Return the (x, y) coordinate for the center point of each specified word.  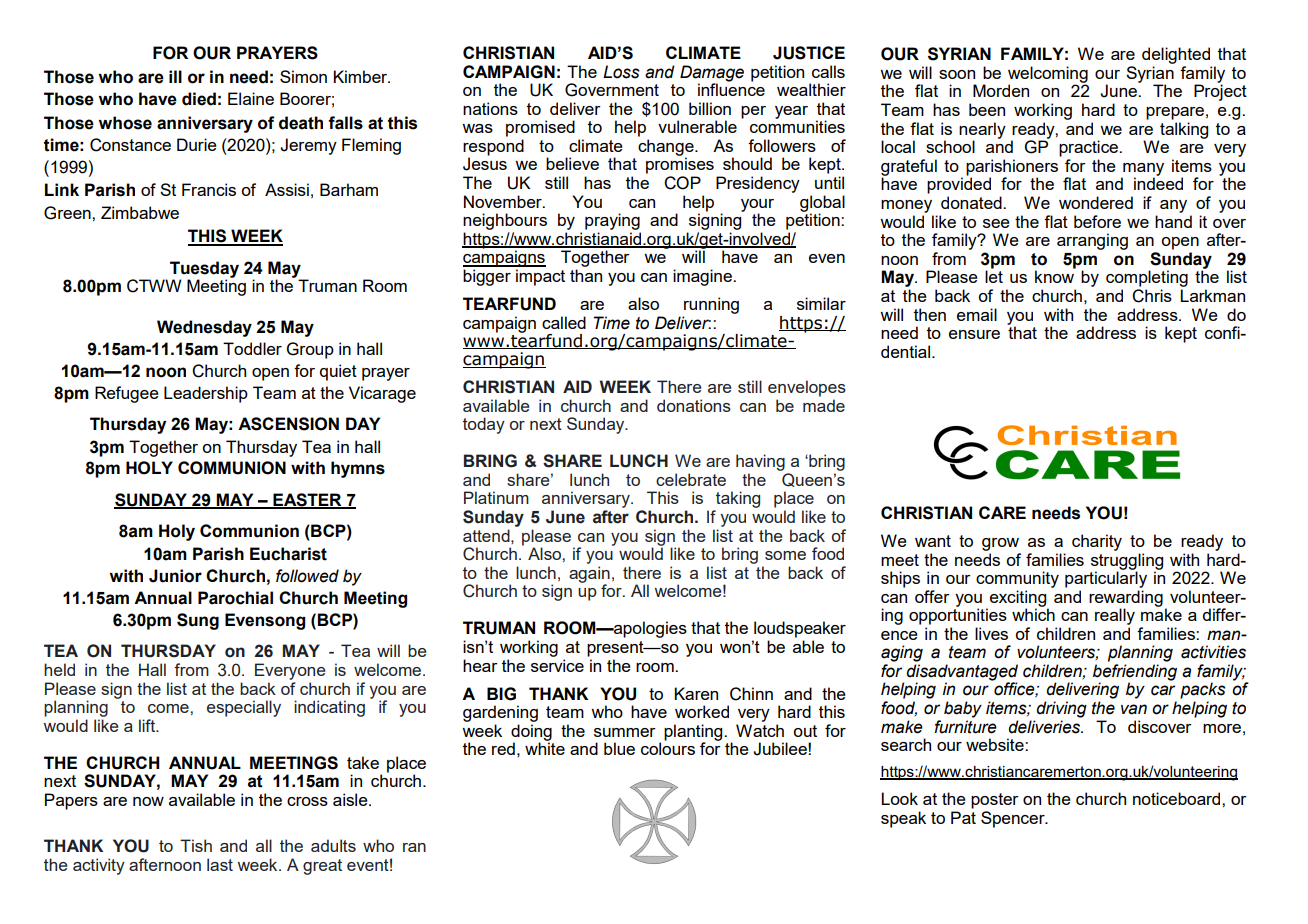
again (589, 575)
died (199, 99)
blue (619, 748)
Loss (621, 72)
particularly (1106, 578)
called (564, 322)
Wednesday (204, 328)
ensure (974, 334)
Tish (196, 845)
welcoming (1048, 75)
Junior (175, 576)
